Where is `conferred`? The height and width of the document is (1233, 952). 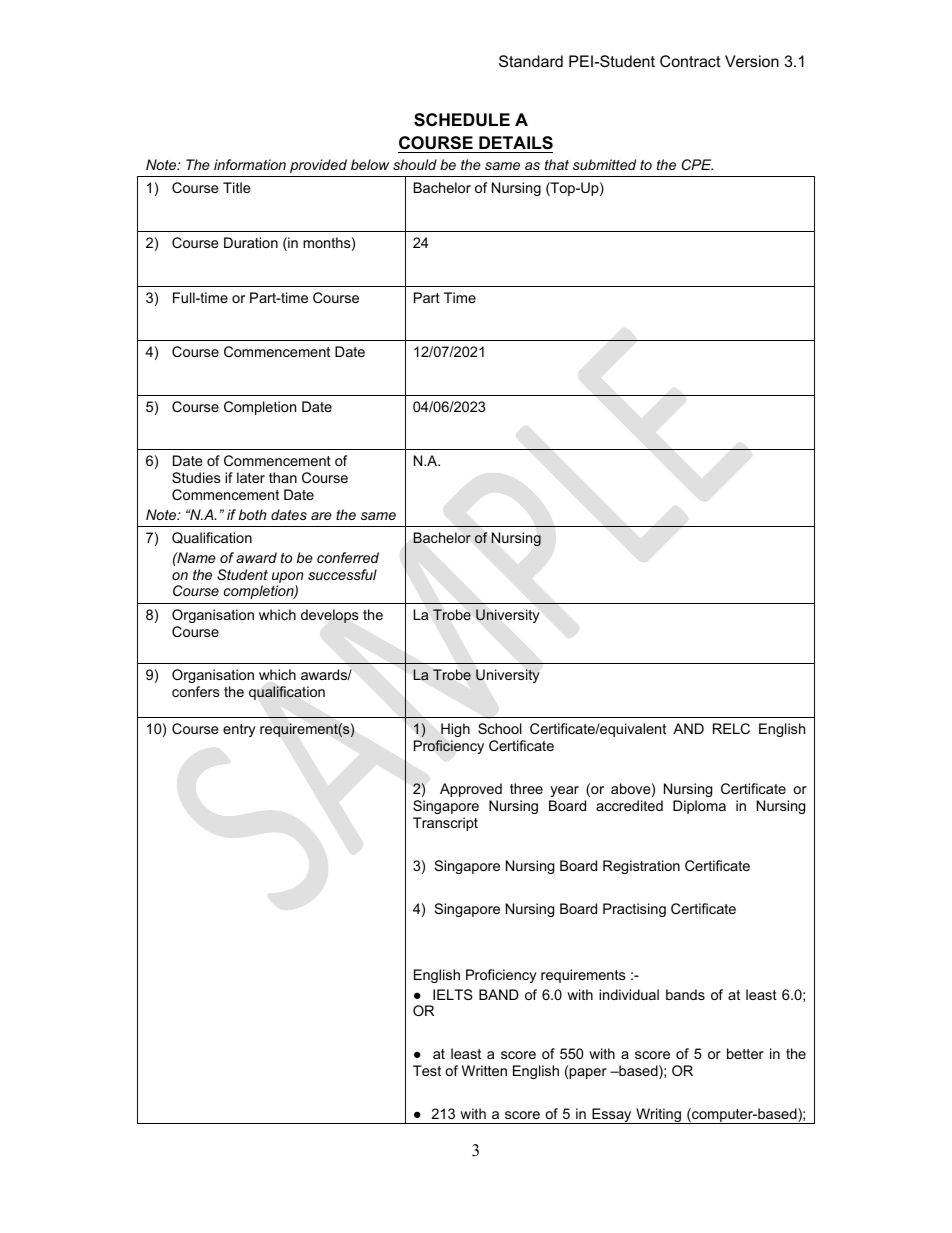
conferred is located at coordinates (348, 557).
